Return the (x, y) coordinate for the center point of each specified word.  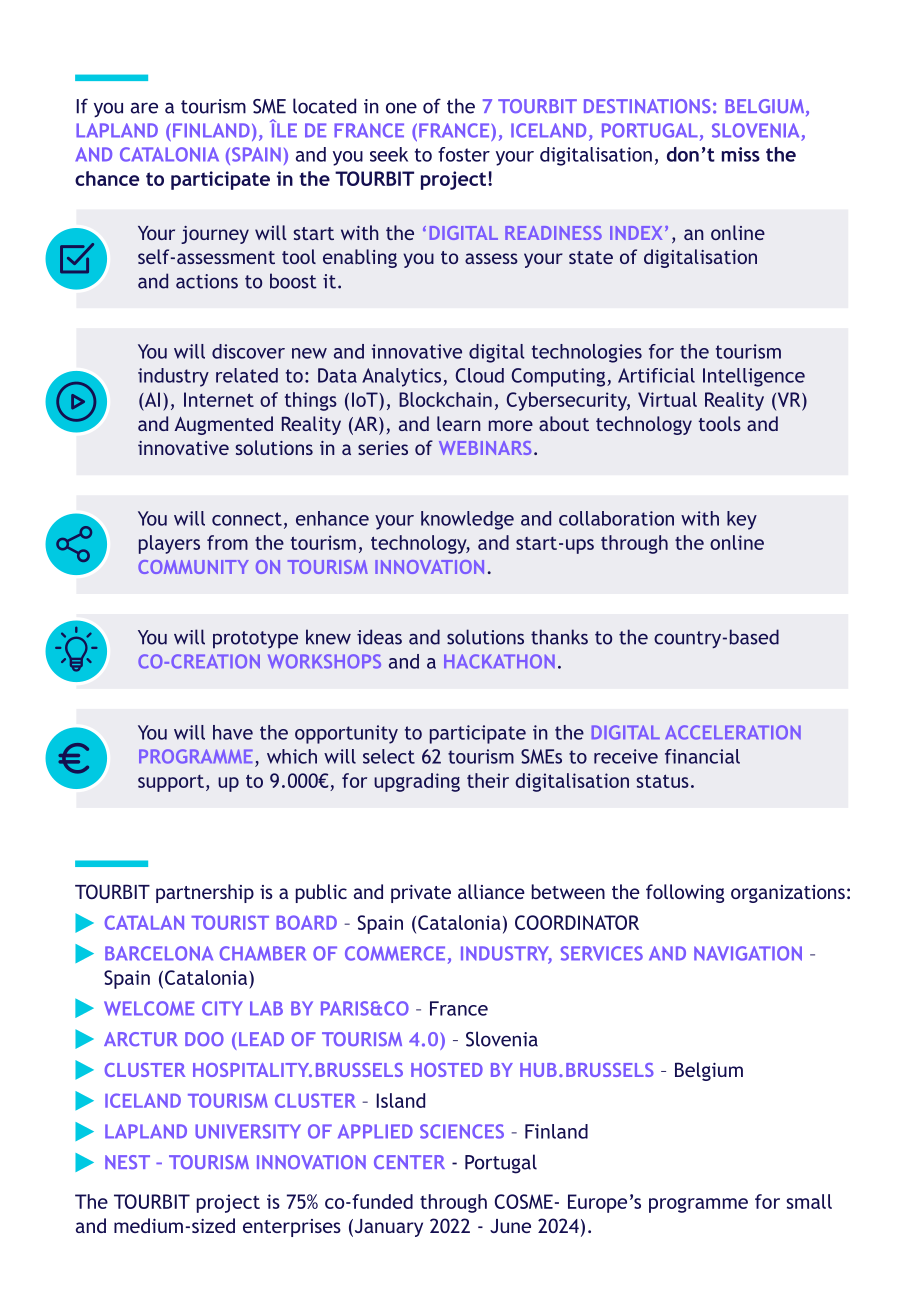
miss (741, 154)
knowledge (467, 520)
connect (247, 519)
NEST (127, 1162)
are (144, 108)
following (685, 893)
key (742, 520)
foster (464, 154)
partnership (205, 893)
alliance (491, 891)
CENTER (409, 1162)
